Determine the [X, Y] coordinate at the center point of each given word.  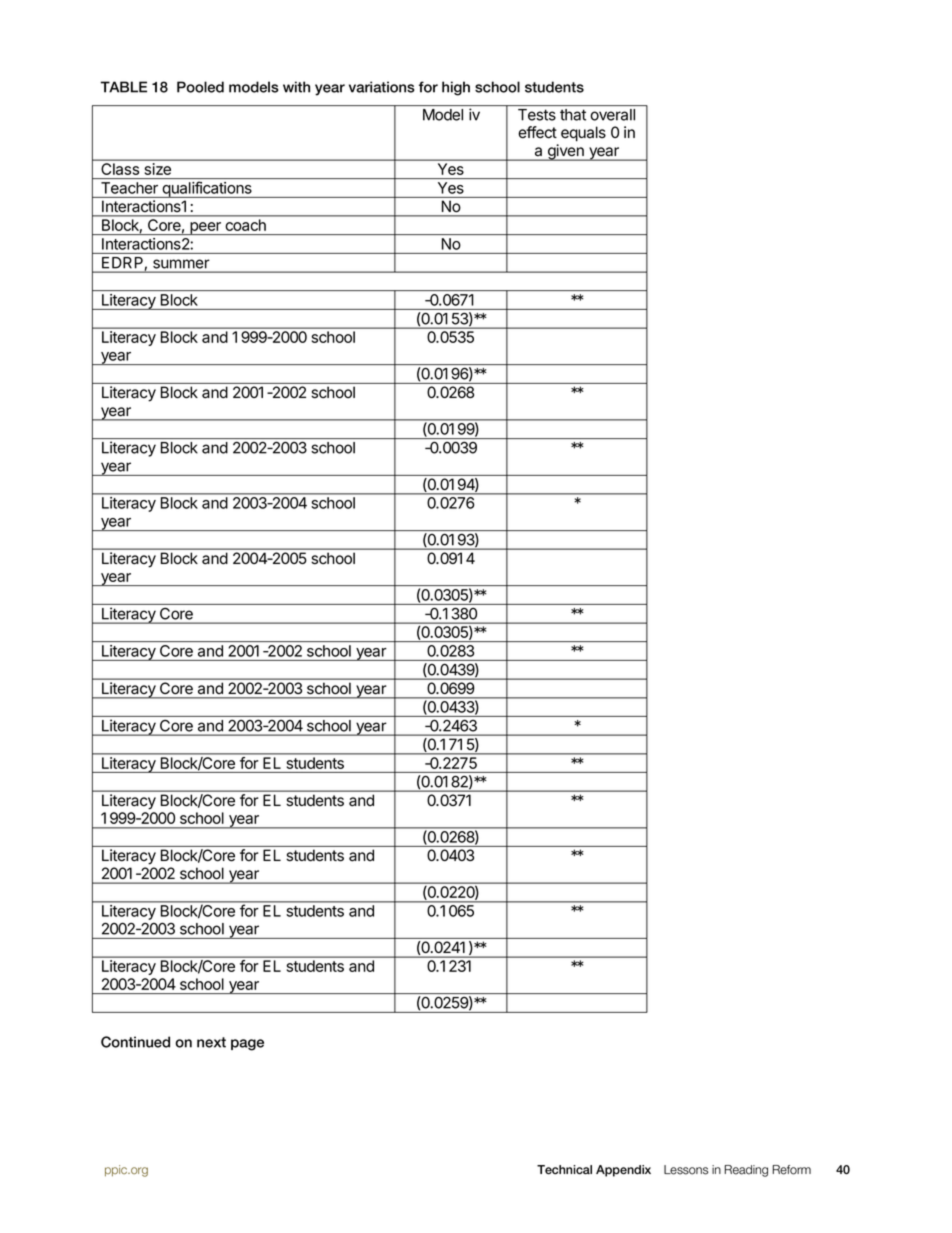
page [247, 1045]
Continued [135, 1042]
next [211, 1042]
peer [205, 228]
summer [181, 264]
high [456, 88]
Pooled [200, 87]
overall [613, 115]
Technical [564, 1170]
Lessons [686, 1170]
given [565, 152]
